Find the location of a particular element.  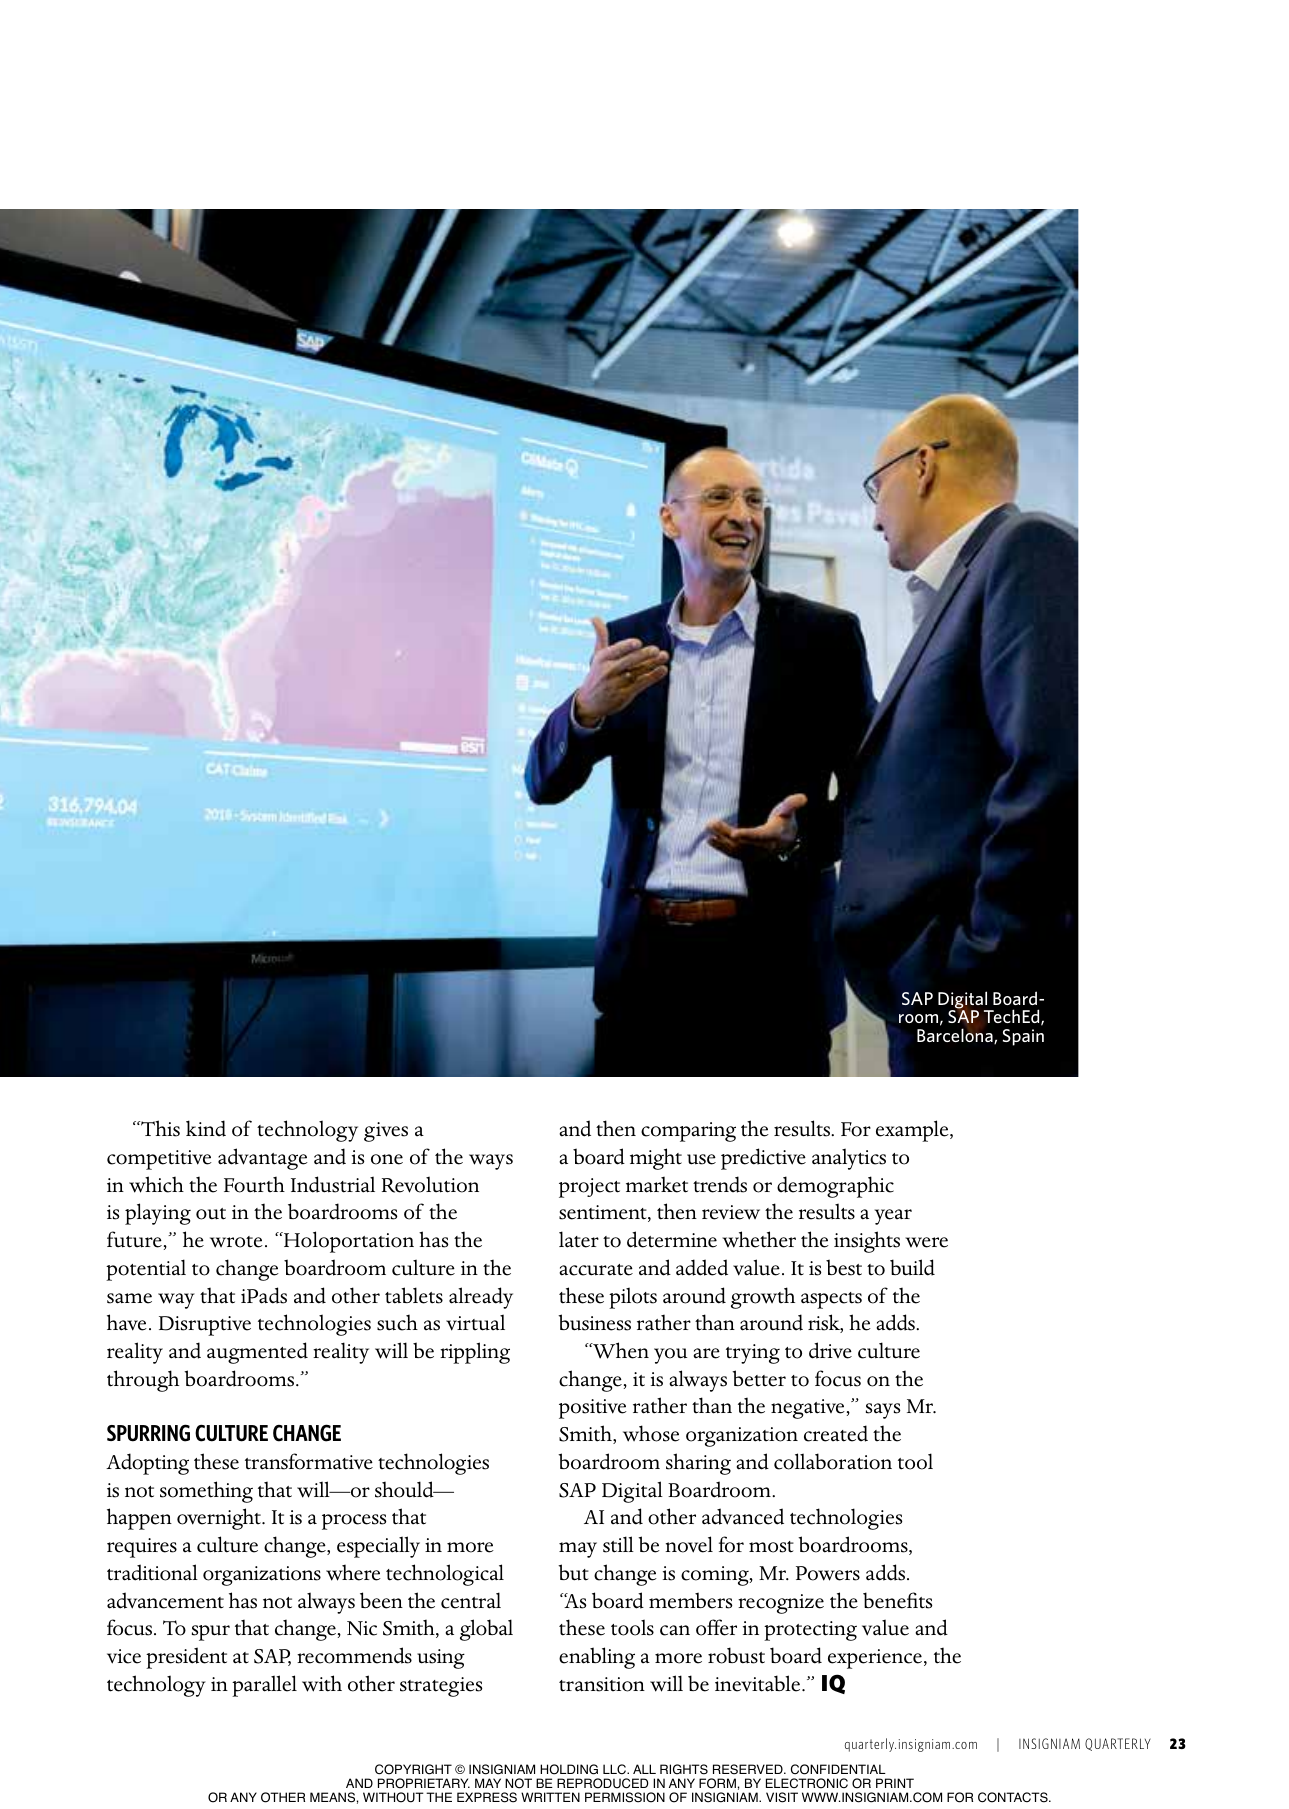

Barcelona is located at coordinates (956, 1036).
